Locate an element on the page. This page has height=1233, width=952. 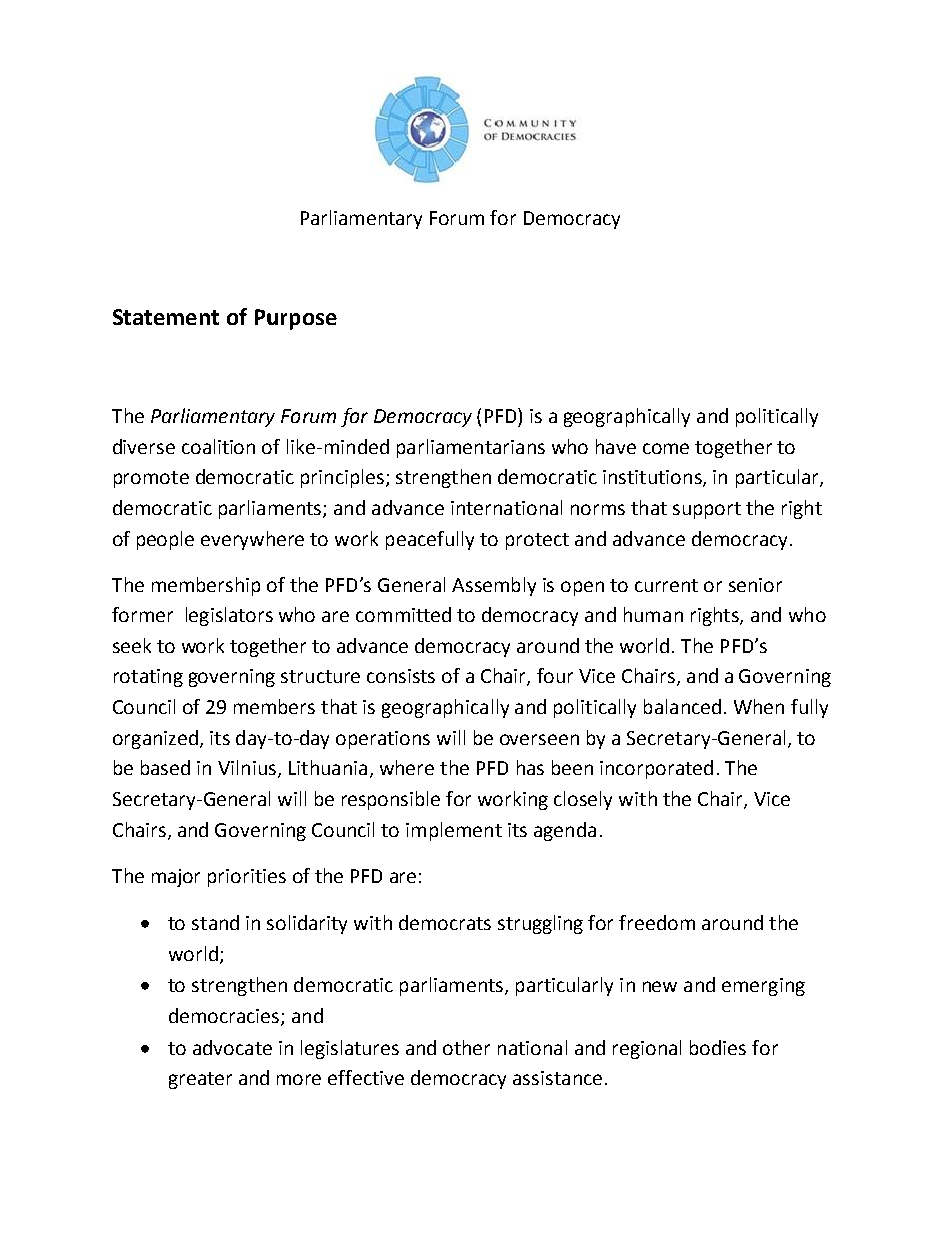
Purpose is located at coordinates (296, 319).
